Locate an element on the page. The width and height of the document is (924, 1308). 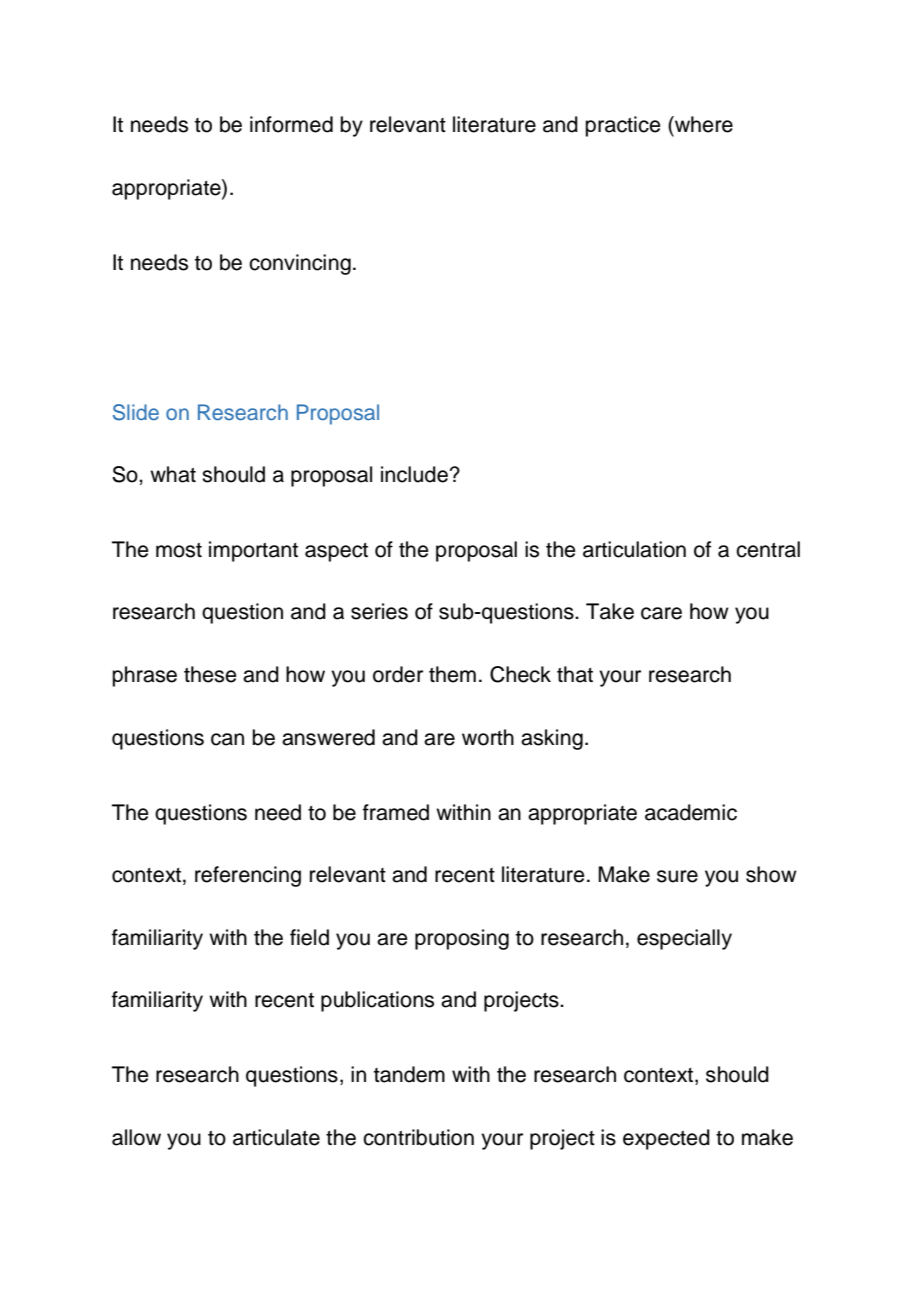
where is located at coordinates (703, 124).
